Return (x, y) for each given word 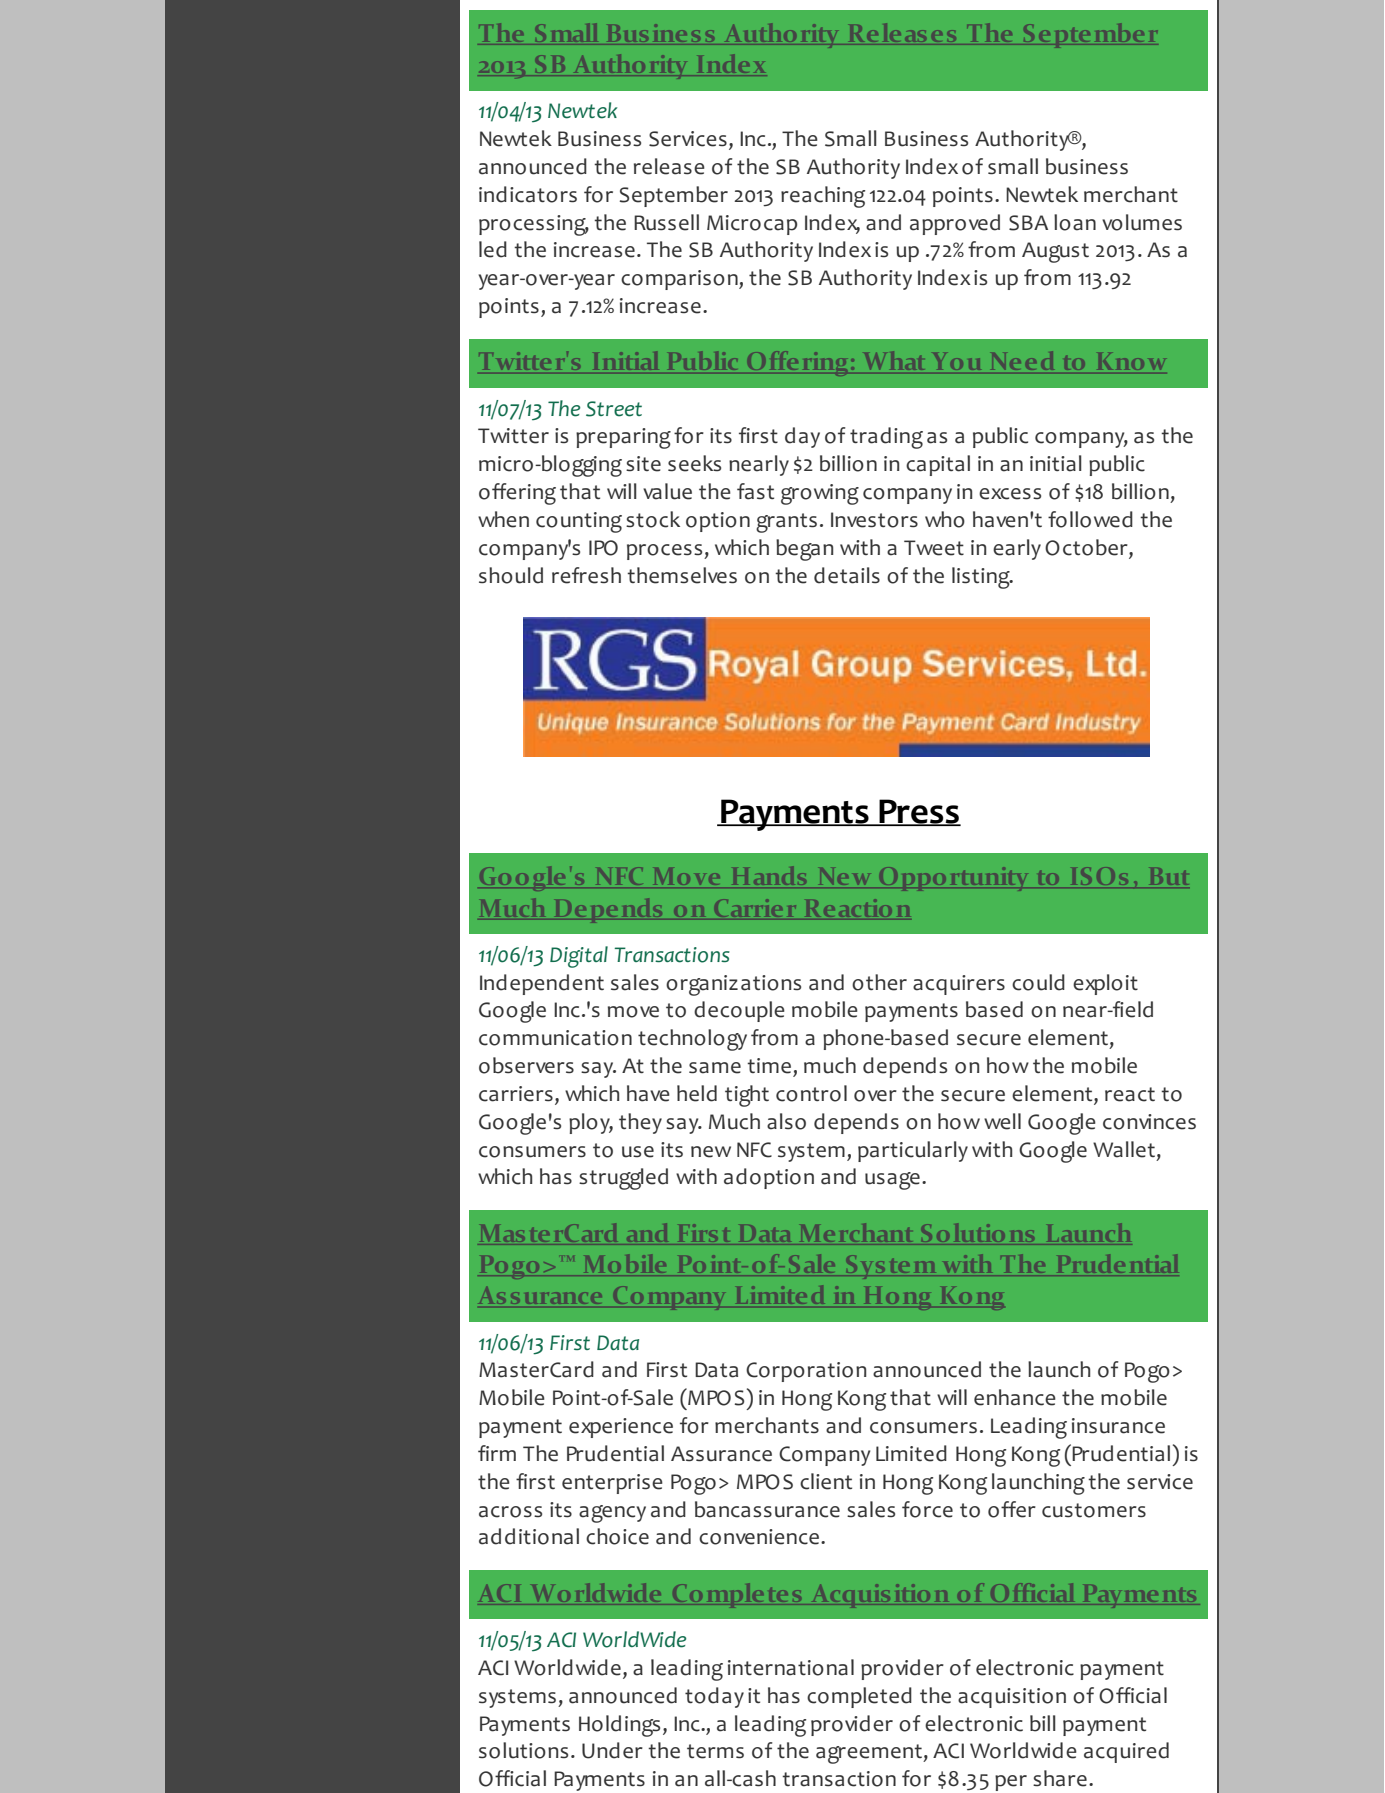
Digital (579, 957)
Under (612, 1750)
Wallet (1124, 1149)
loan (1075, 222)
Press (919, 812)
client (826, 1481)
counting (579, 522)
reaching (823, 197)
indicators (528, 194)
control (811, 1093)
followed (1090, 519)
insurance (1118, 1426)
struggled (623, 1179)
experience (621, 1428)
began (804, 550)
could (1038, 982)
